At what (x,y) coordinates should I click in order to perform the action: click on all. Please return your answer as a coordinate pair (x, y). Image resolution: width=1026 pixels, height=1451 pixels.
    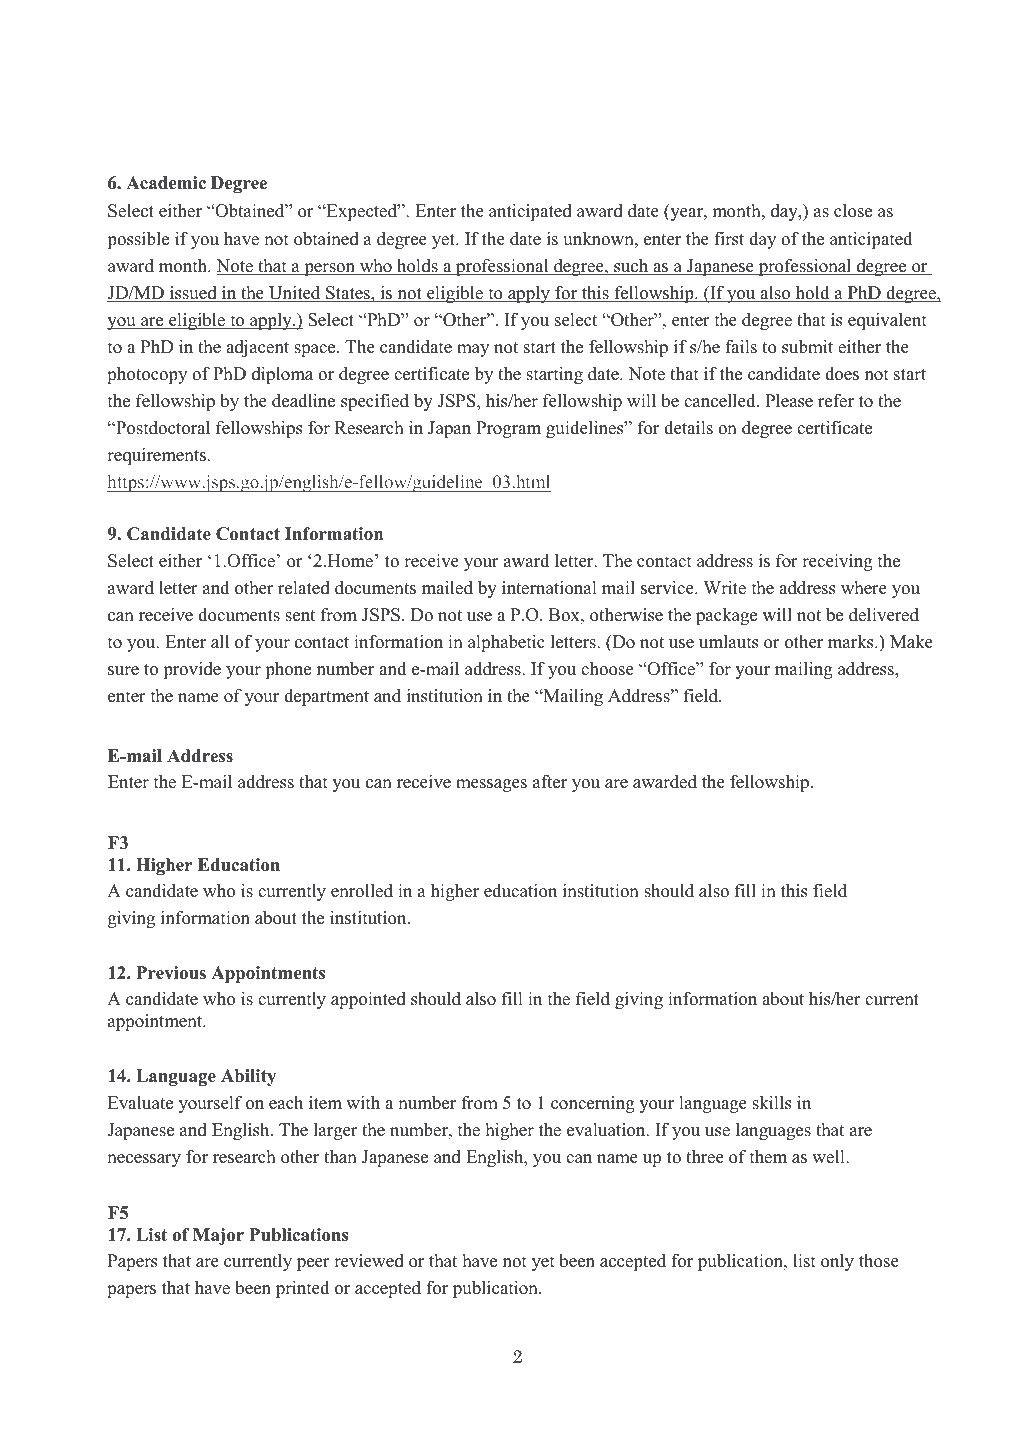
    Looking at the image, I should click on (220, 641).
